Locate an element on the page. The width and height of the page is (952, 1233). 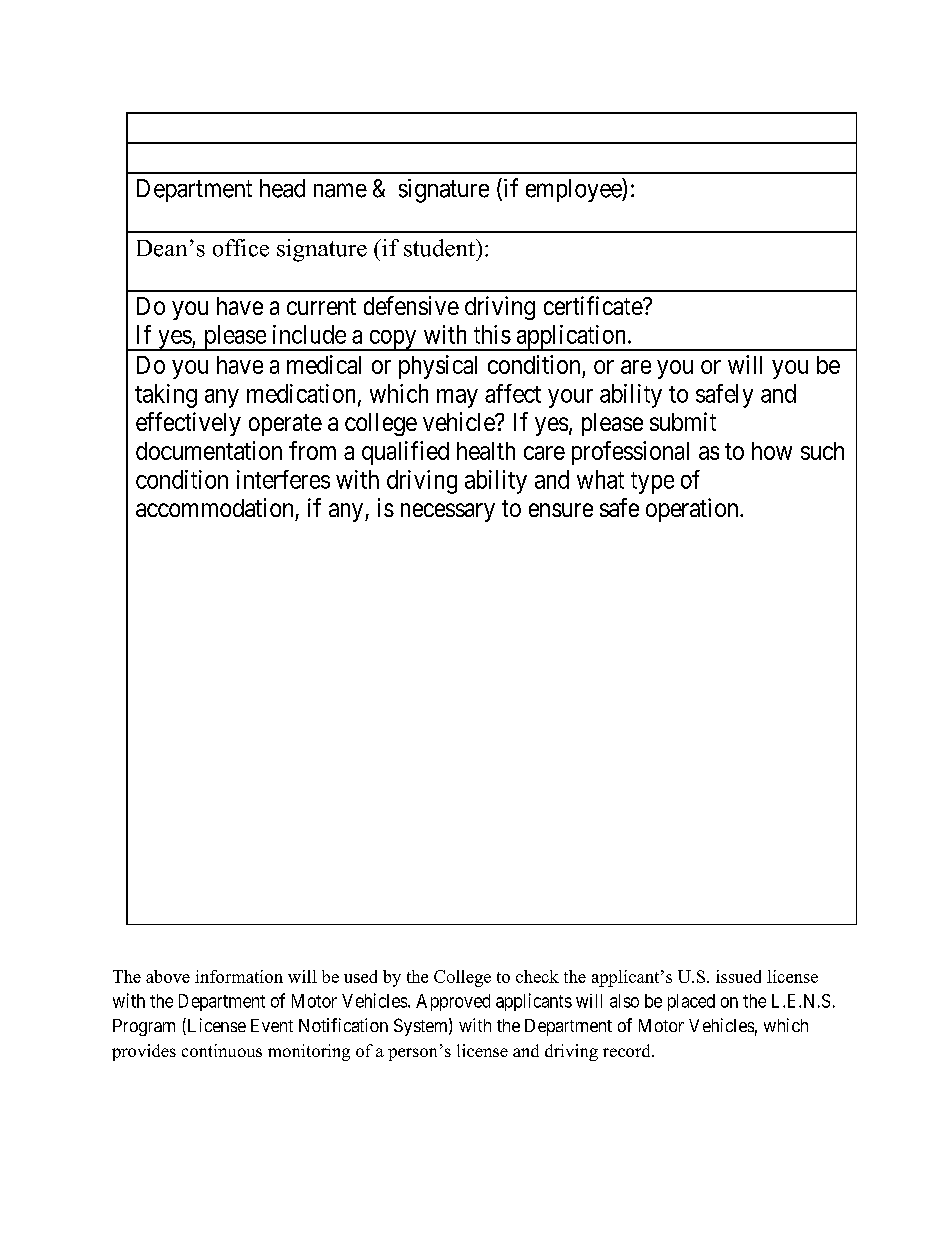
office is located at coordinates (241, 248).
